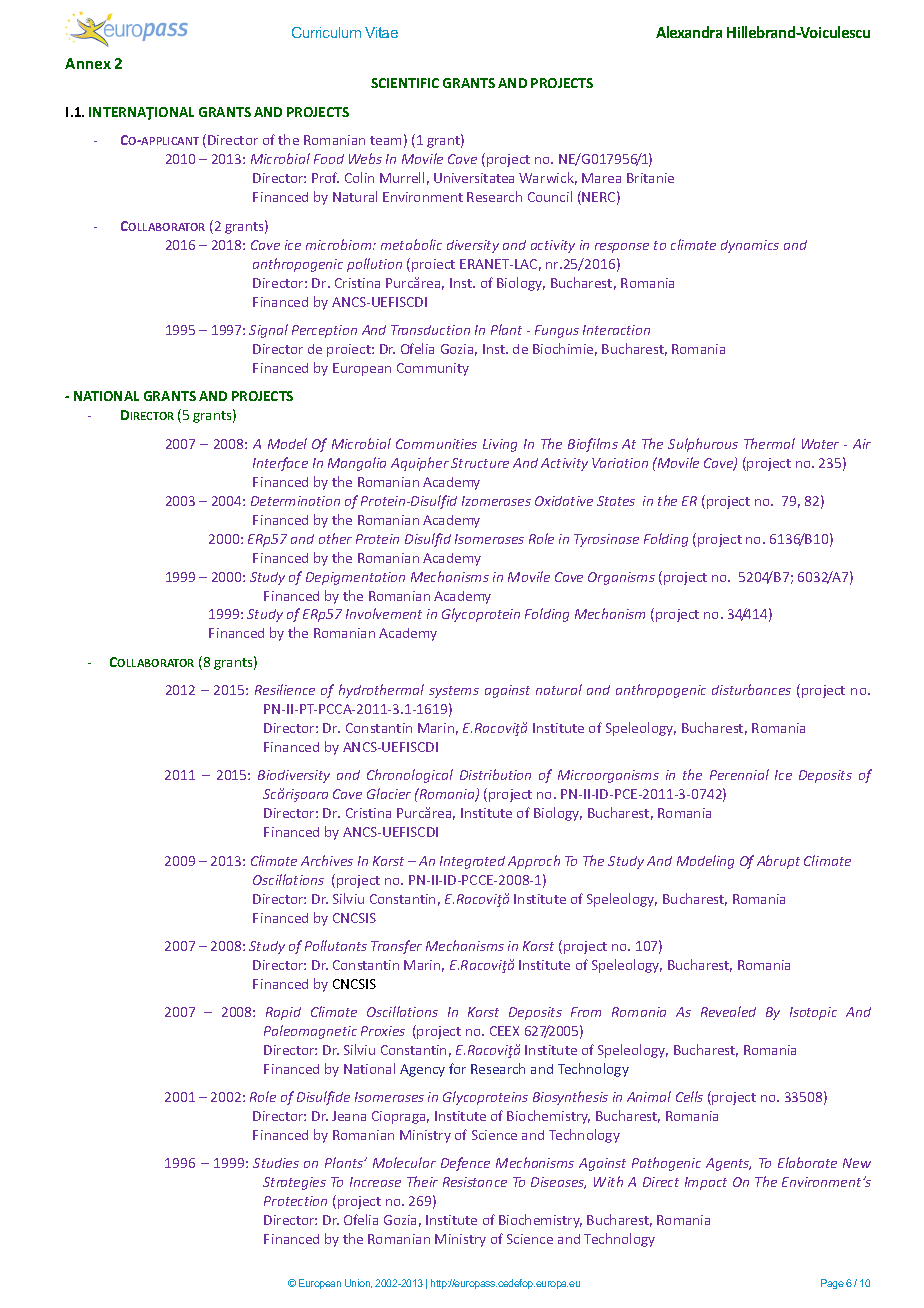  What do you see at coordinates (405, 83) in the image?
I see `SCIENTIFIC` at bounding box center [405, 83].
